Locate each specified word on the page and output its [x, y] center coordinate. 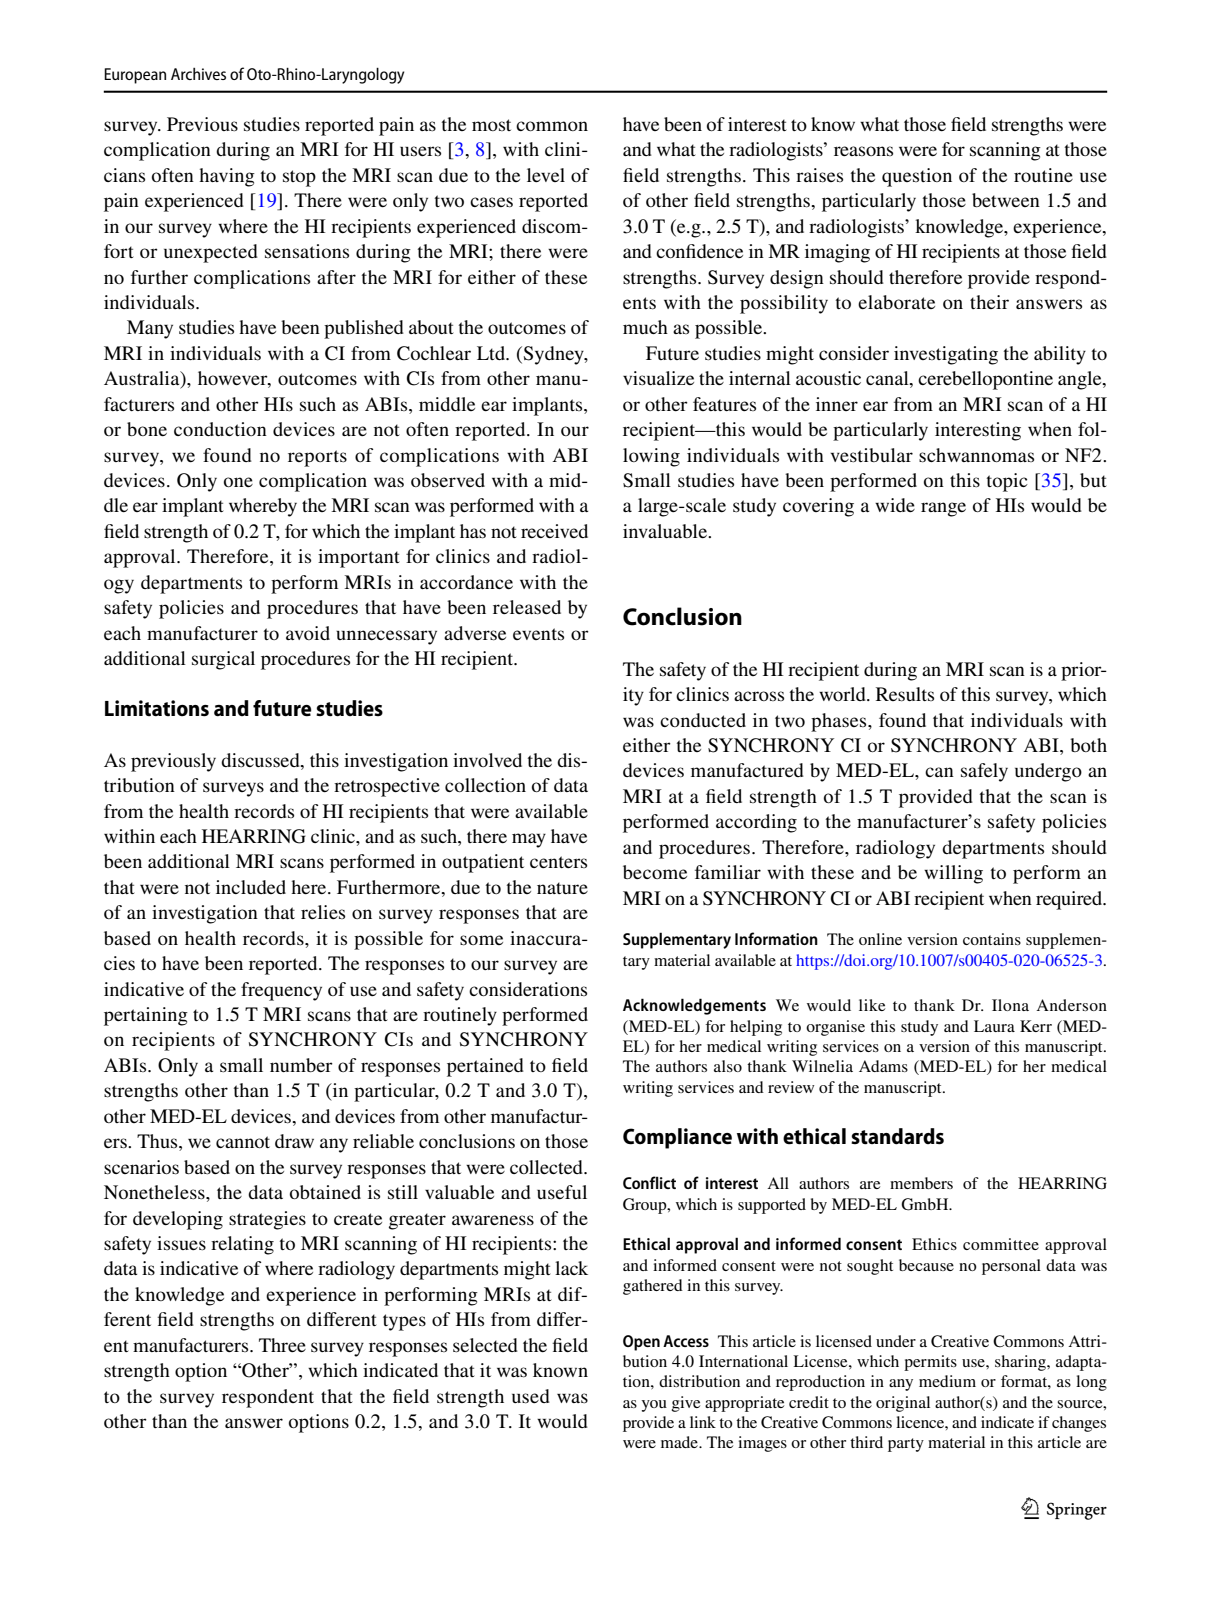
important [359, 558]
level [546, 175]
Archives [198, 74]
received [554, 531]
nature [562, 888]
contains [992, 939]
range [943, 509]
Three [282, 1345]
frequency [281, 991]
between [1006, 200]
